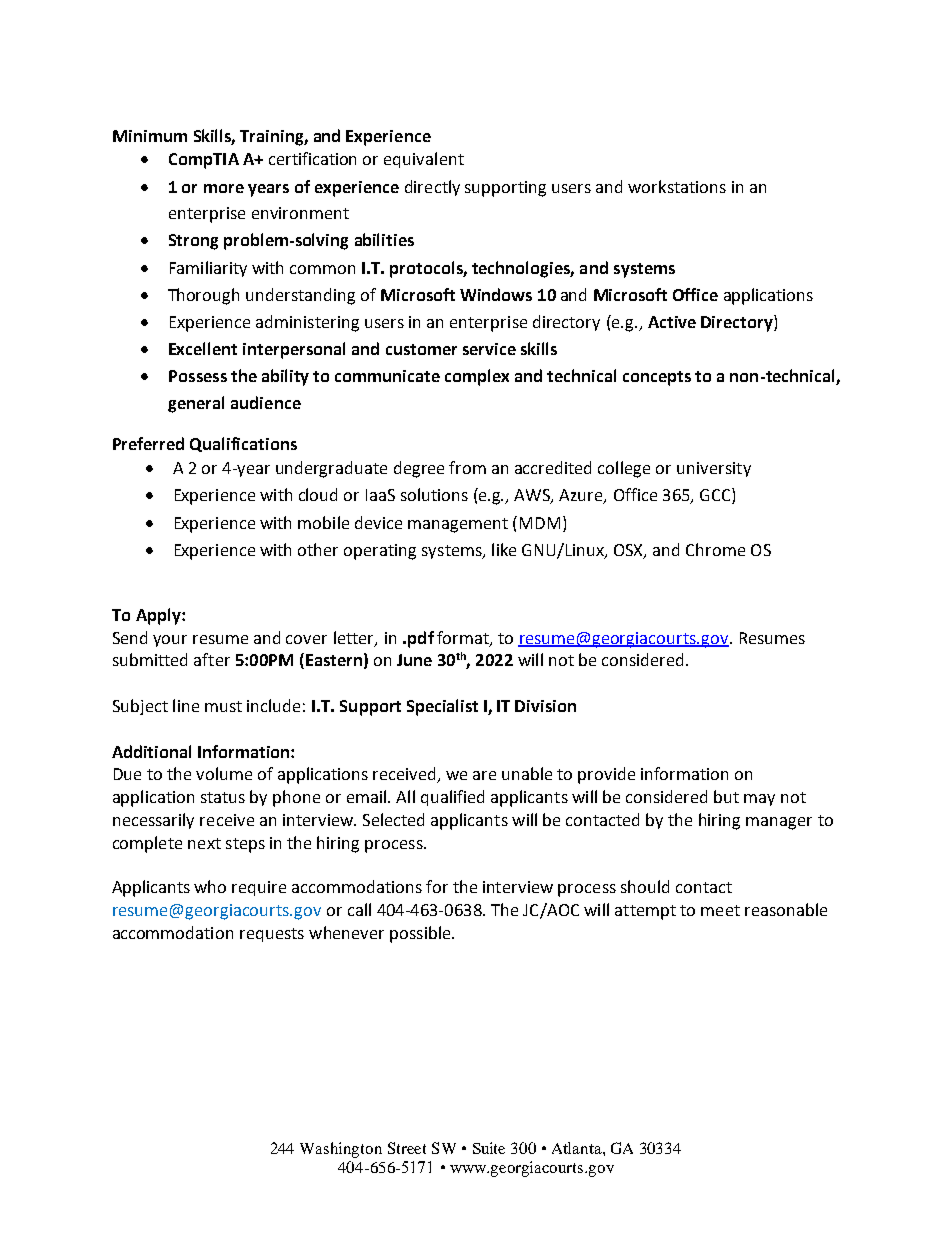 This screenshot has height=1233, width=952. Describe the element at coordinates (424, 160) in the screenshot. I see `equivalent` at that location.
